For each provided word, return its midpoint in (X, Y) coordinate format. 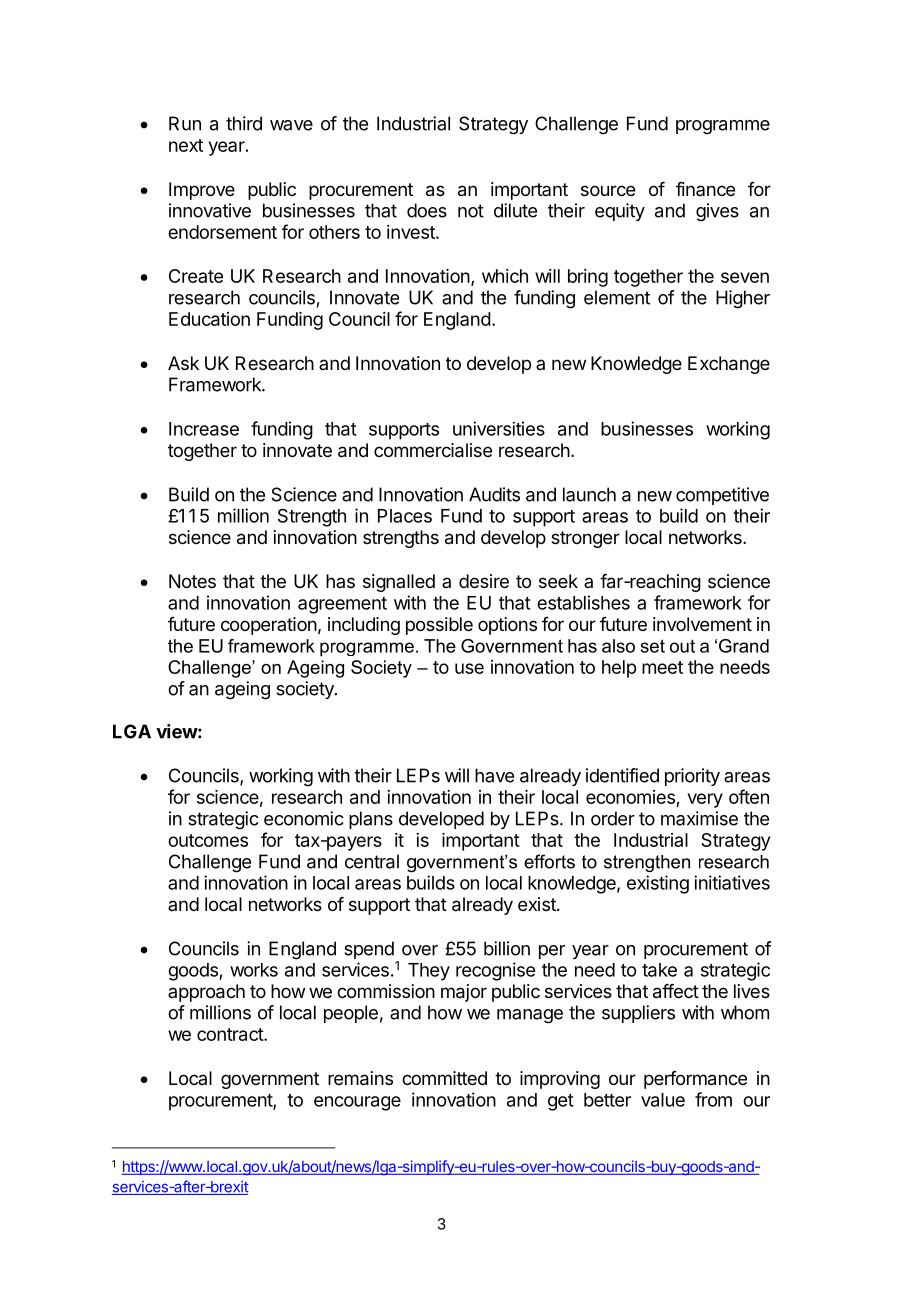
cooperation (269, 626)
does (427, 210)
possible (439, 626)
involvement (702, 624)
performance (695, 1080)
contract (231, 1034)
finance (705, 189)
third (244, 123)
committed (444, 1078)
